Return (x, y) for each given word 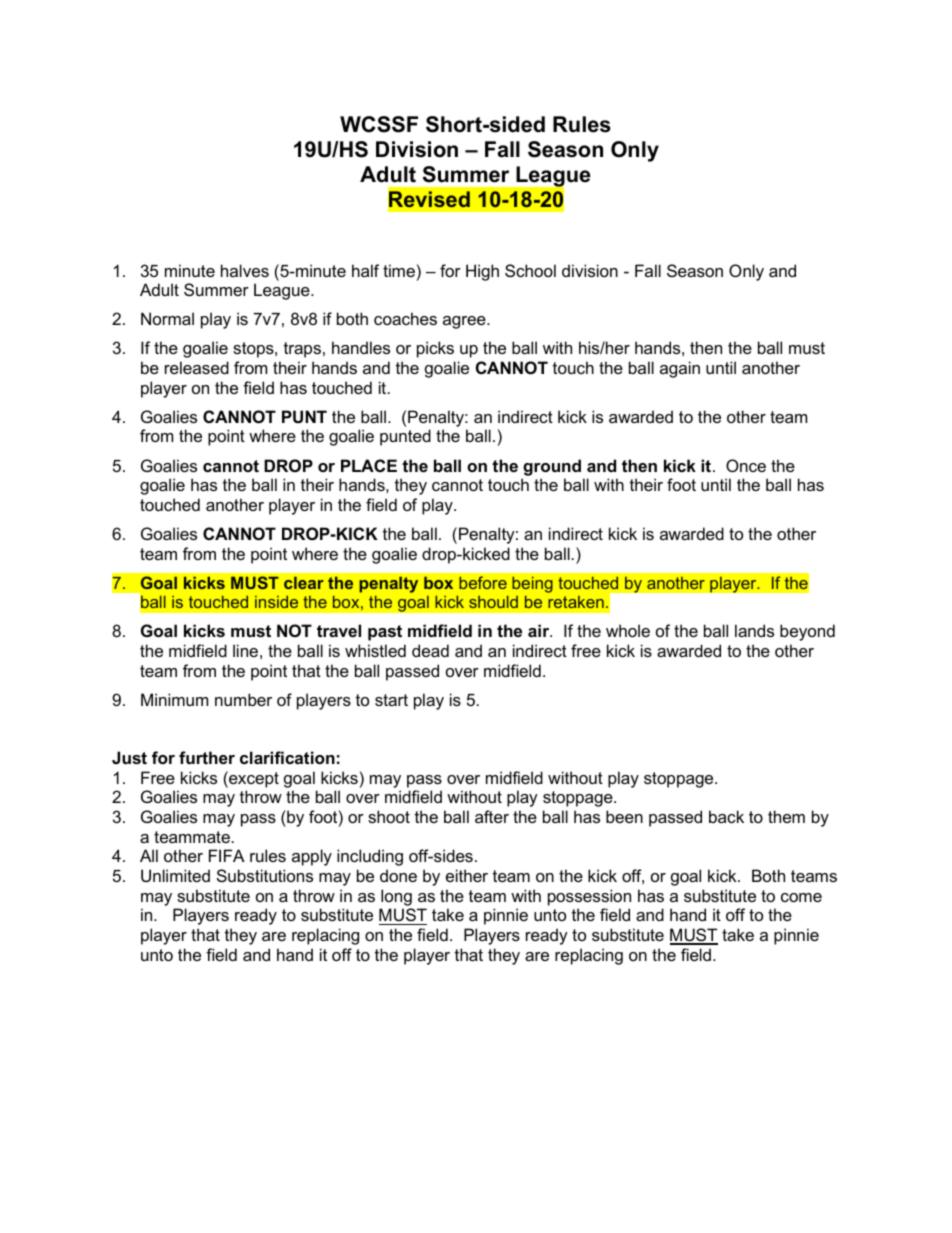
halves (245, 270)
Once (746, 465)
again (680, 369)
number (243, 699)
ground (552, 467)
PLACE (369, 465)
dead (430, 650)
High (482, 272)
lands (754, 630)
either (467, 875)
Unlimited (175, 875)
